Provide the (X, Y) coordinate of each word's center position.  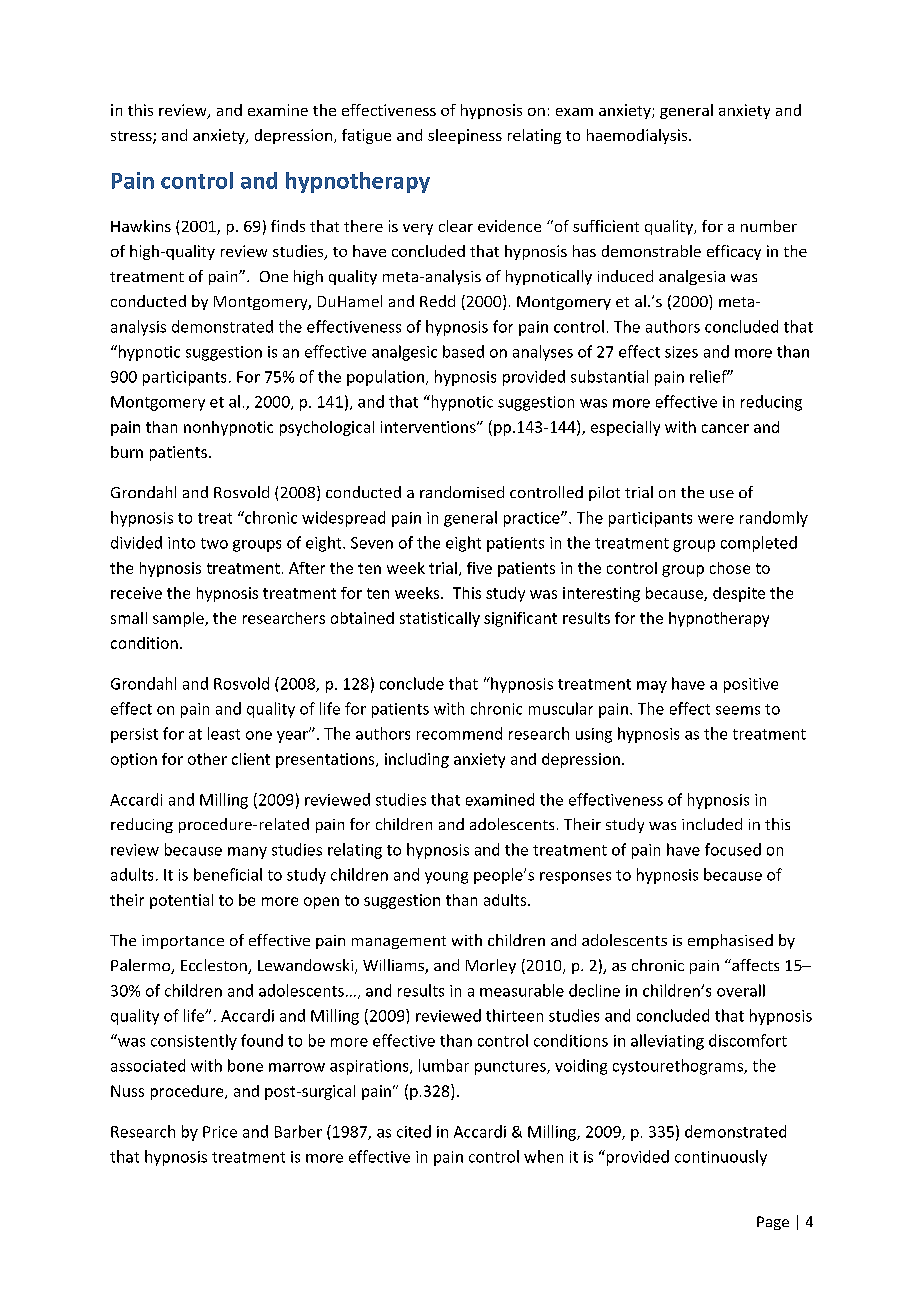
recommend (459, 733)
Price (220, 1132)
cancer (725, 428)
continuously (721, 1158)
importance (183, 942)
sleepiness (465, 136)
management (399, 942)
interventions (429, 427)
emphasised (730, 941)
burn (127, 452)
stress (132, 137)
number (769, 226)
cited (414, 1131)
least (224, 733)
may (652, 687)
